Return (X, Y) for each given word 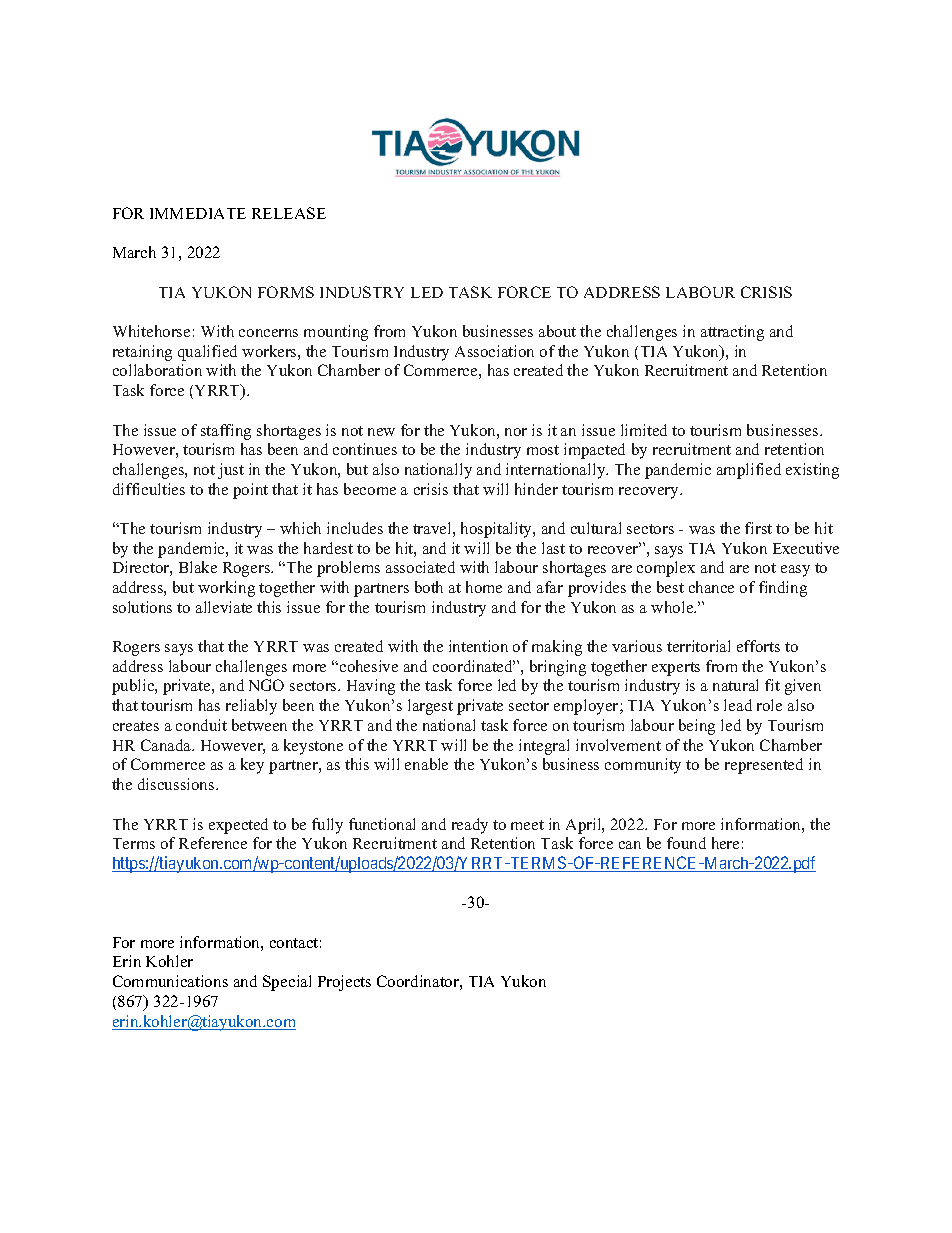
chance (711, 587)
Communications (170, 981)
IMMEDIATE (198, 213)
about (557, 331)
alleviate (224, 607)
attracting (732, 333)
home (484, 587)
